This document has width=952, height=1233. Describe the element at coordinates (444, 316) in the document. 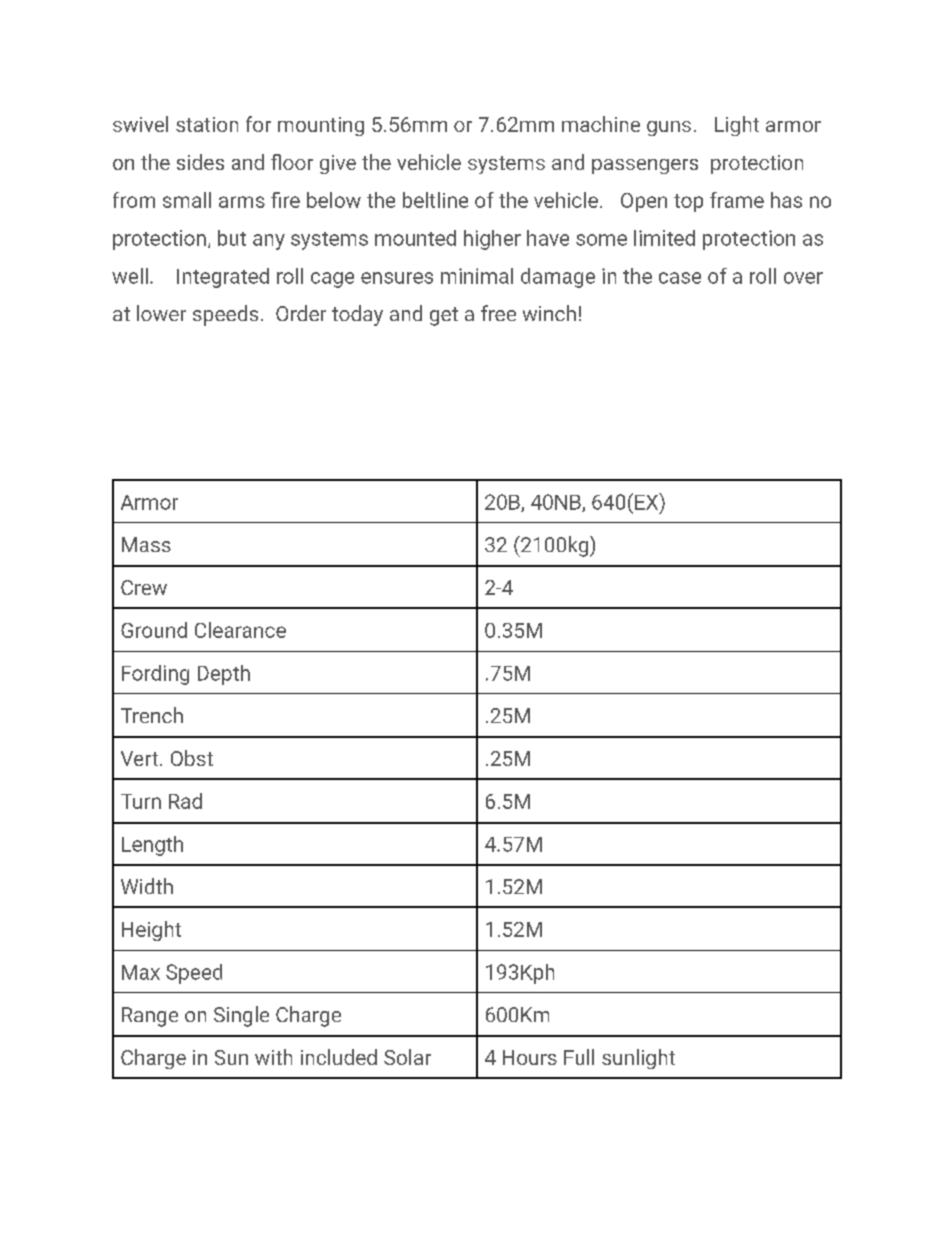

I see `get` at that location.
